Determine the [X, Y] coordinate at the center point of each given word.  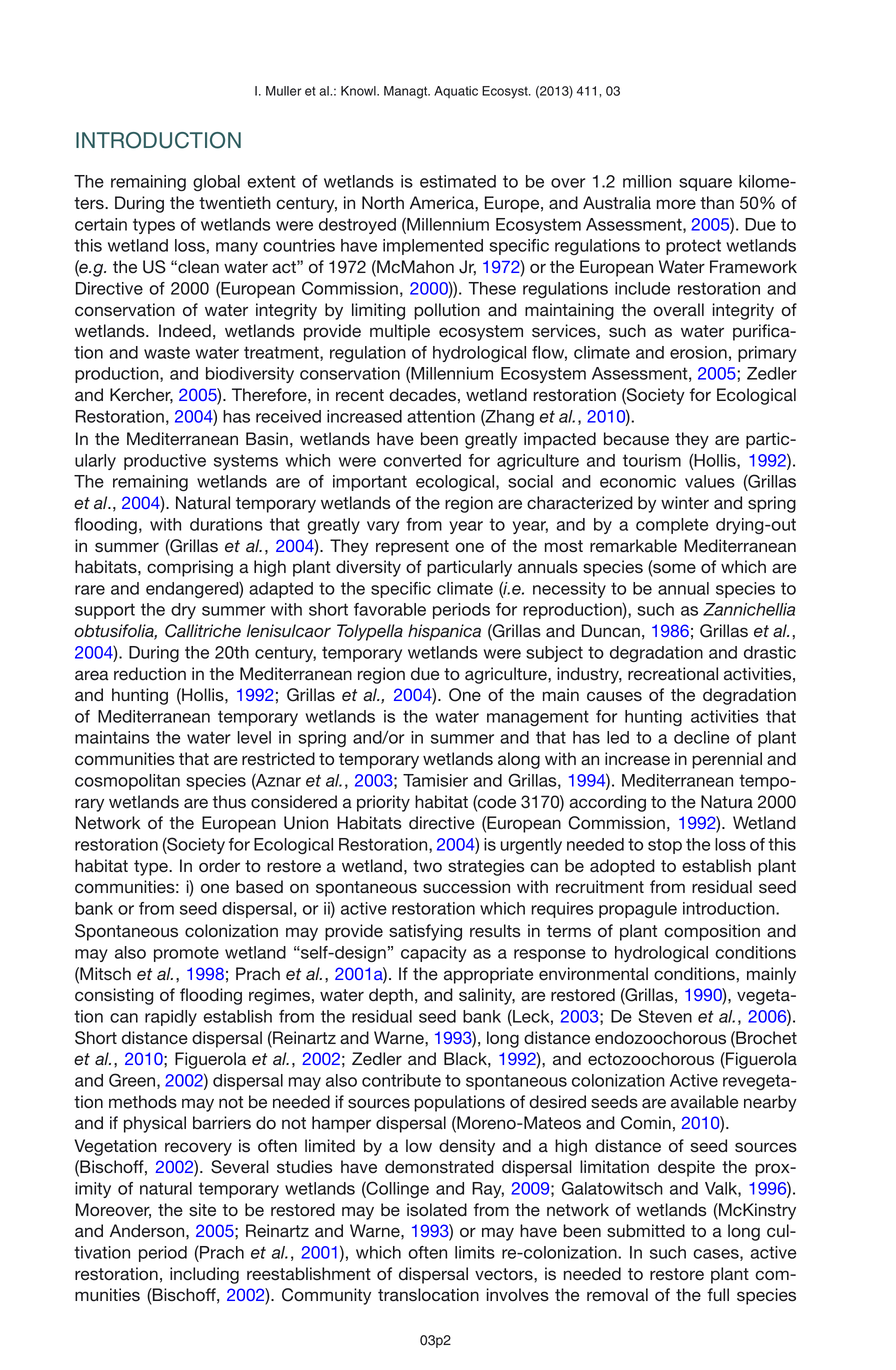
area [92, 675]
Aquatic [456, 92]
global [216, 183]
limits [475, 1252]
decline [701, 737]
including [204, 1275]
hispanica [444, 632]
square [705, 184]
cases [717, 1255]
